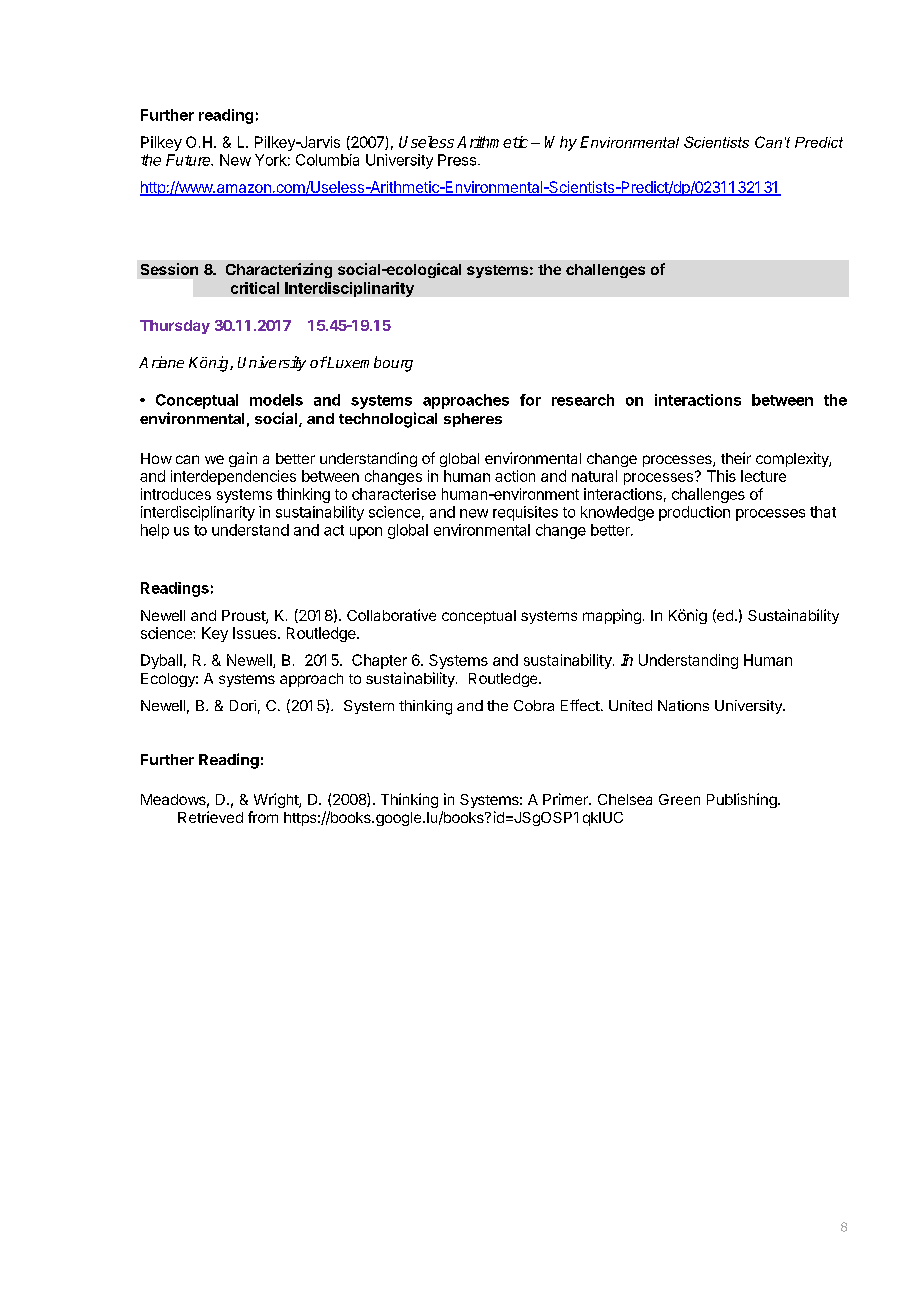 The width and height of the page is (924, 1308). What do you see at coordinates (458, 160) in the page?
I see `Press` at bounding box center [458, 160].
